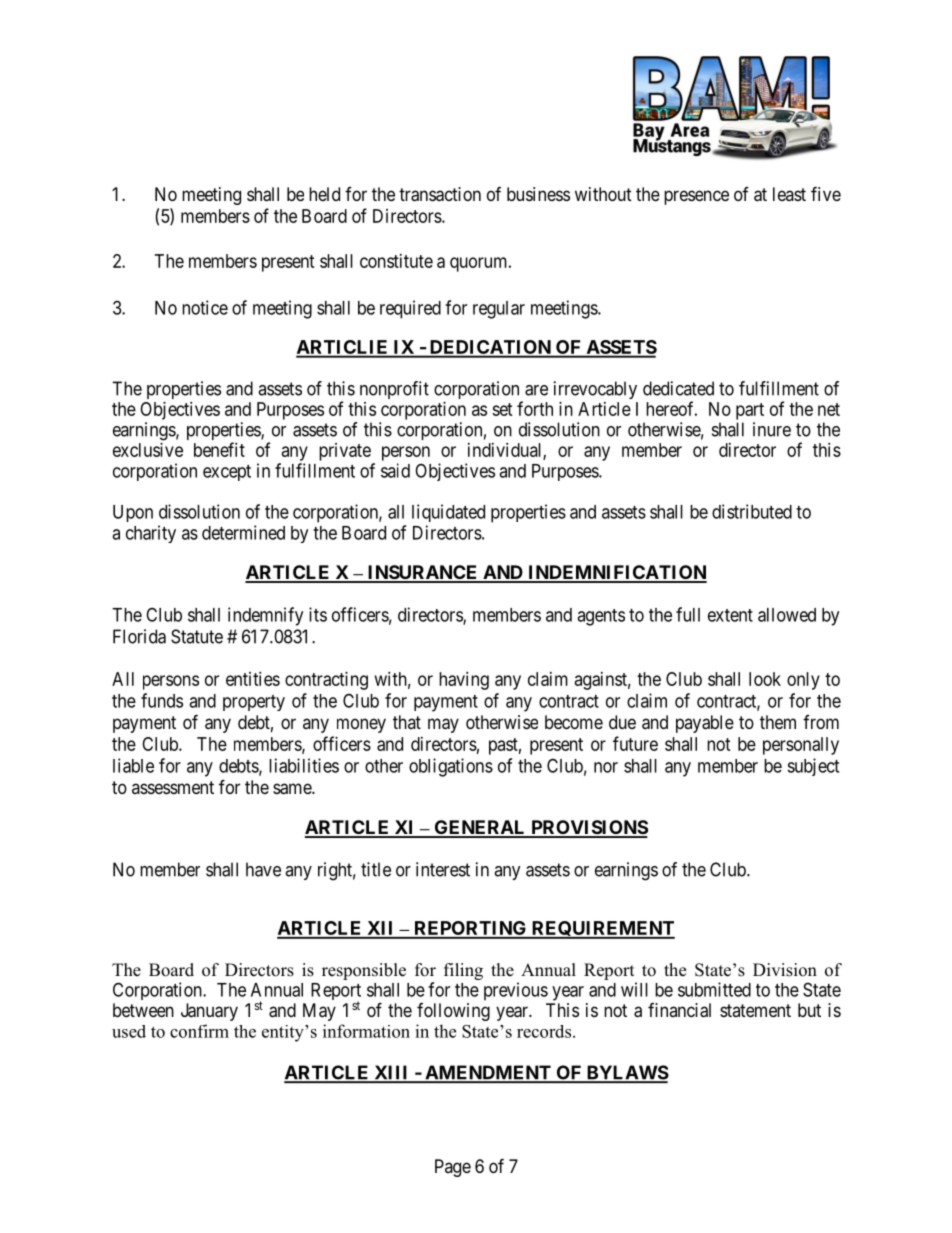  What do you see at coordinates (464, 681) in the screenshot?
I see `having` at bounding box center [464, 681].
